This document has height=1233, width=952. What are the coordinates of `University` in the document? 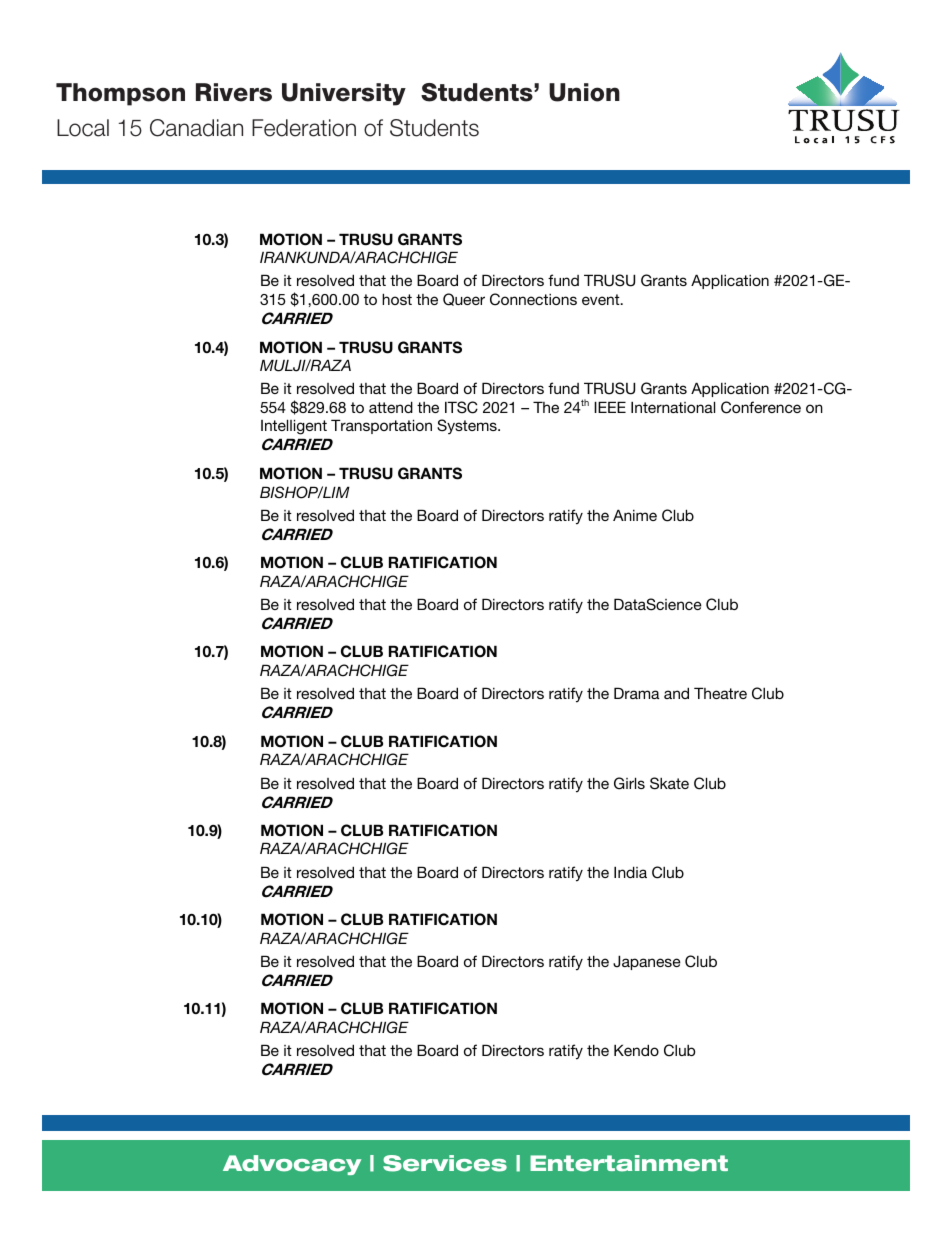 It's located at (344, 94).
